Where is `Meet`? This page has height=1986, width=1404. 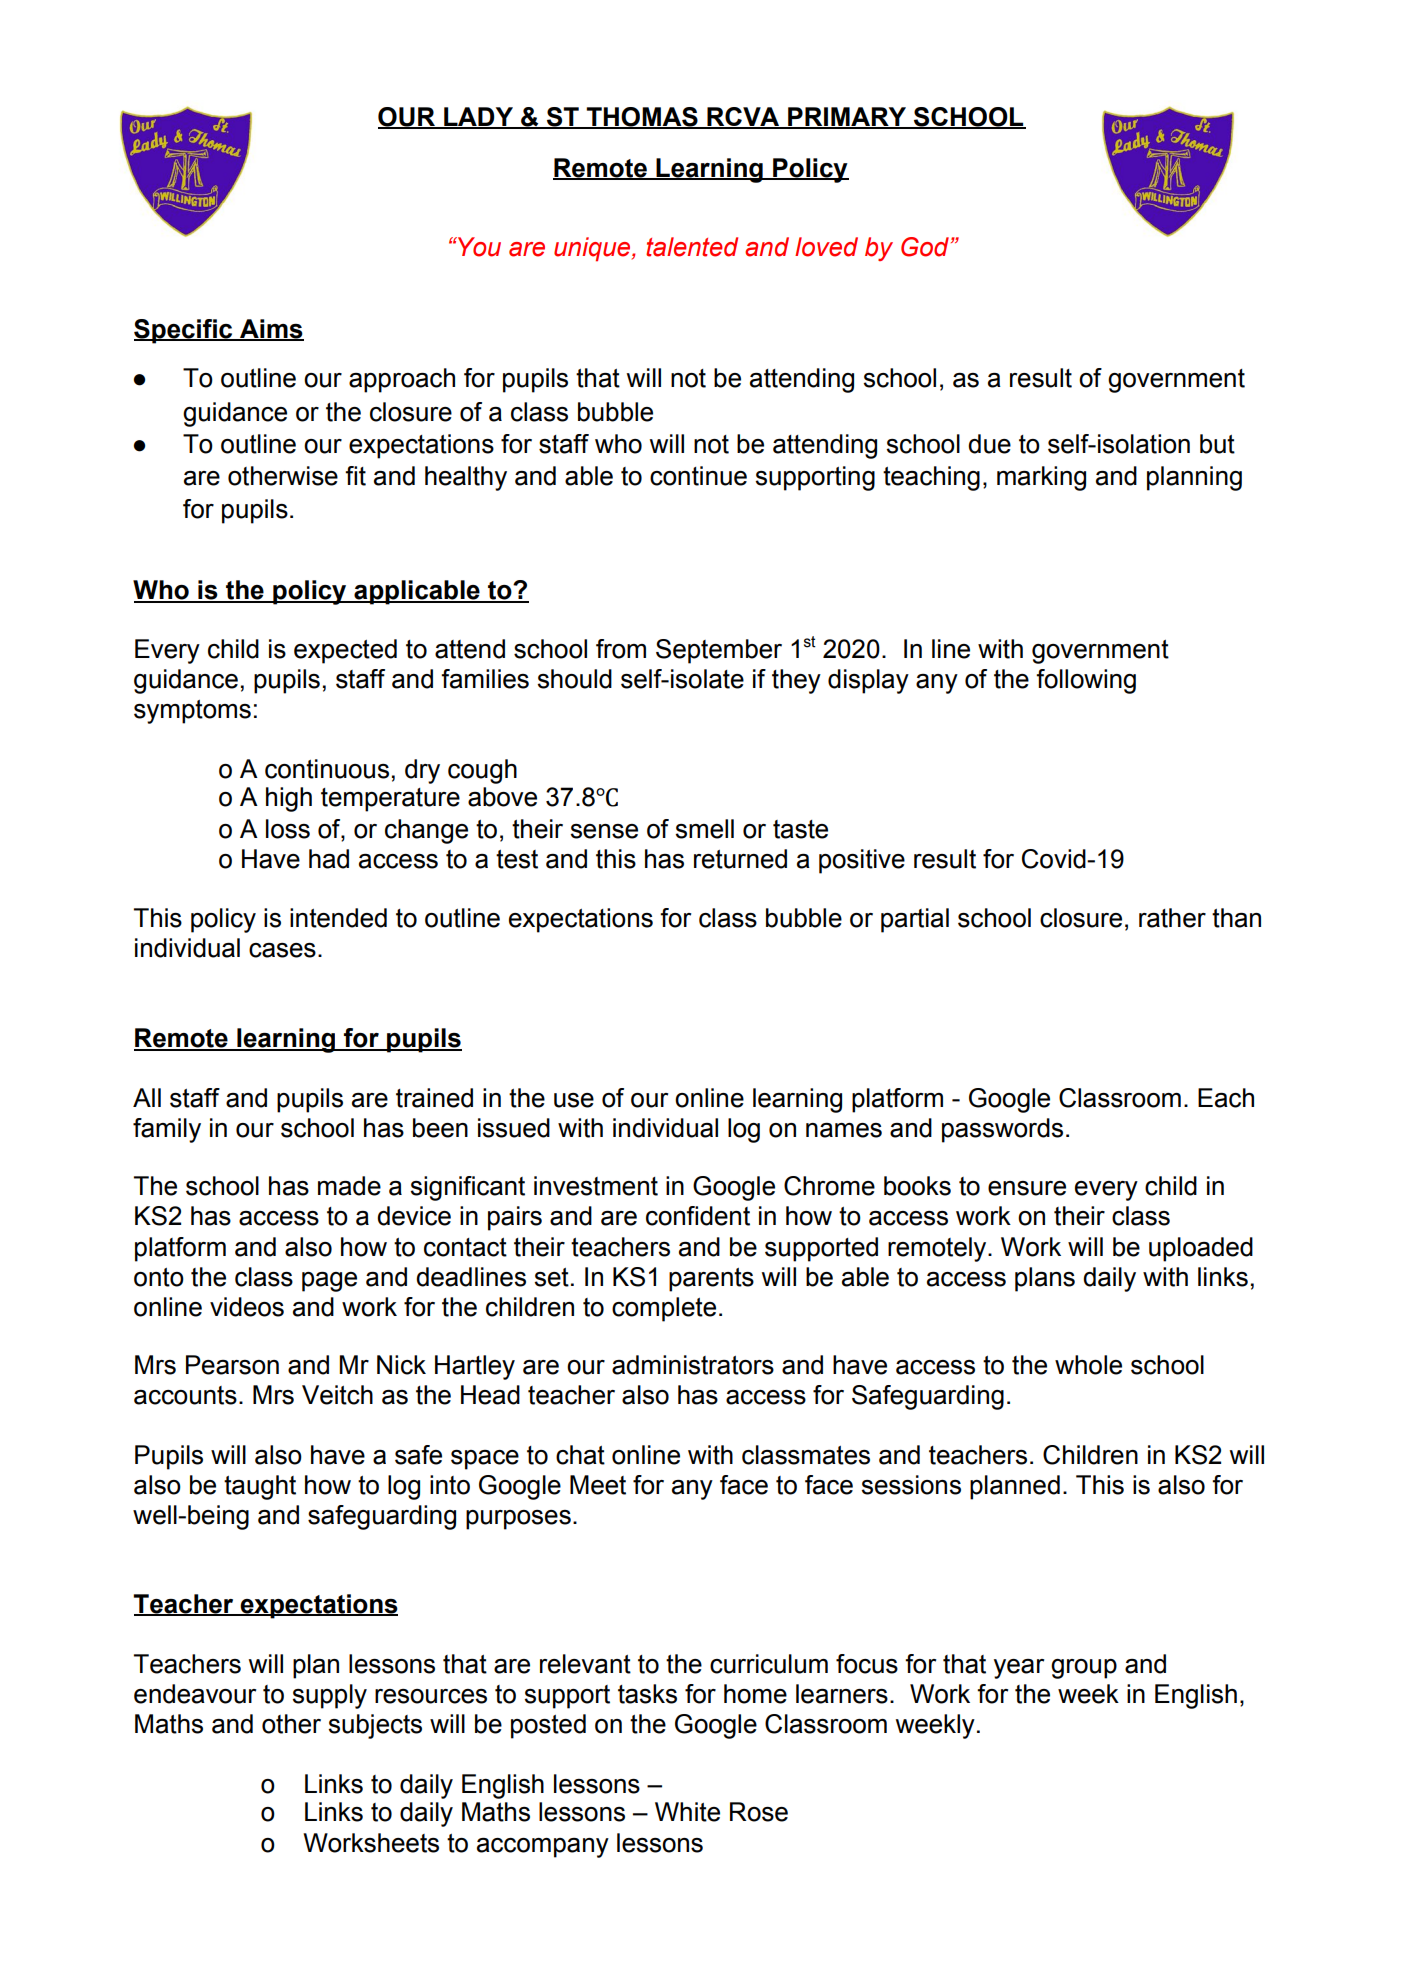
Meet is located at coordinates (598, 1485).
